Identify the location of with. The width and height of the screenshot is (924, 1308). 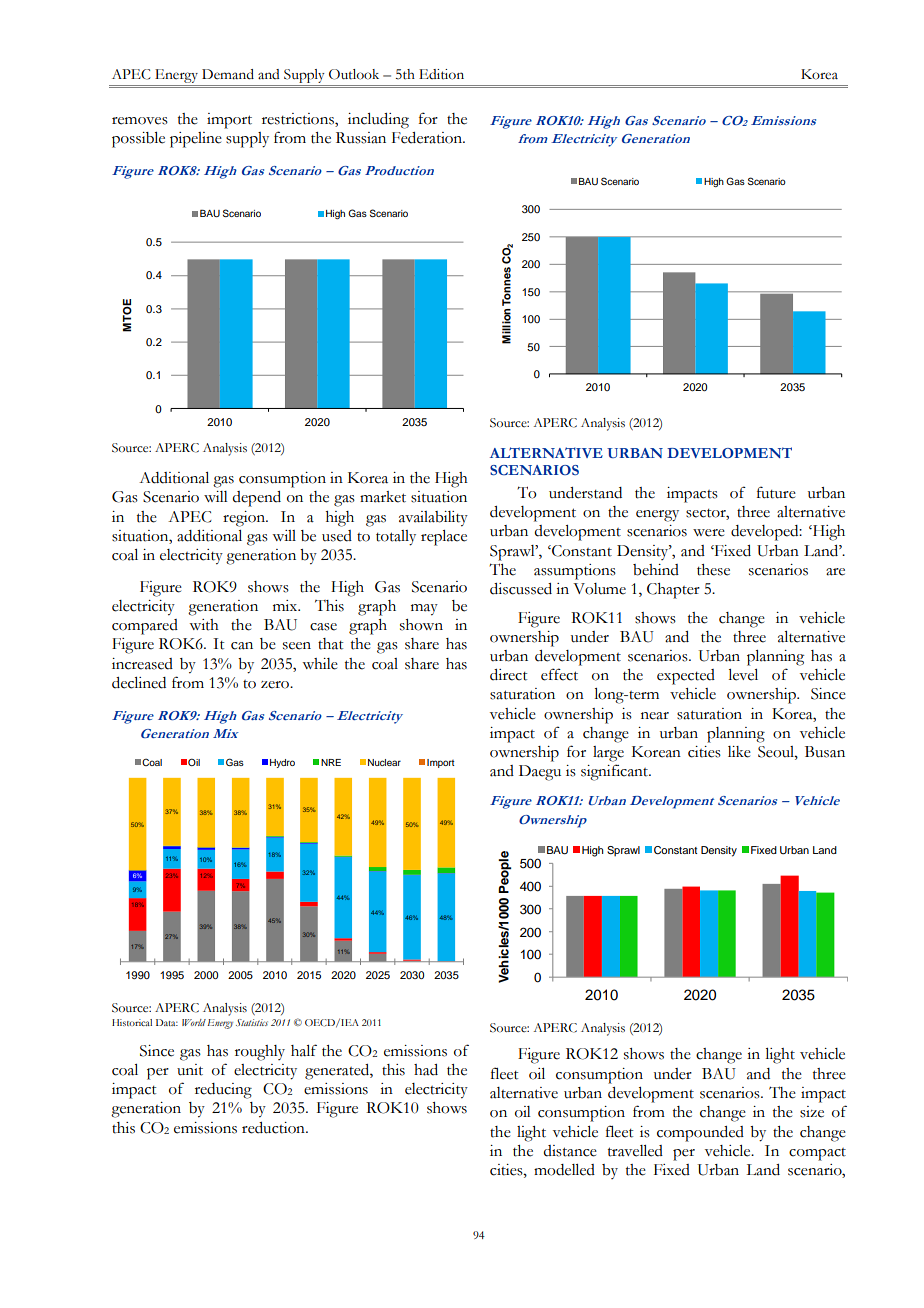
(204, 625).
